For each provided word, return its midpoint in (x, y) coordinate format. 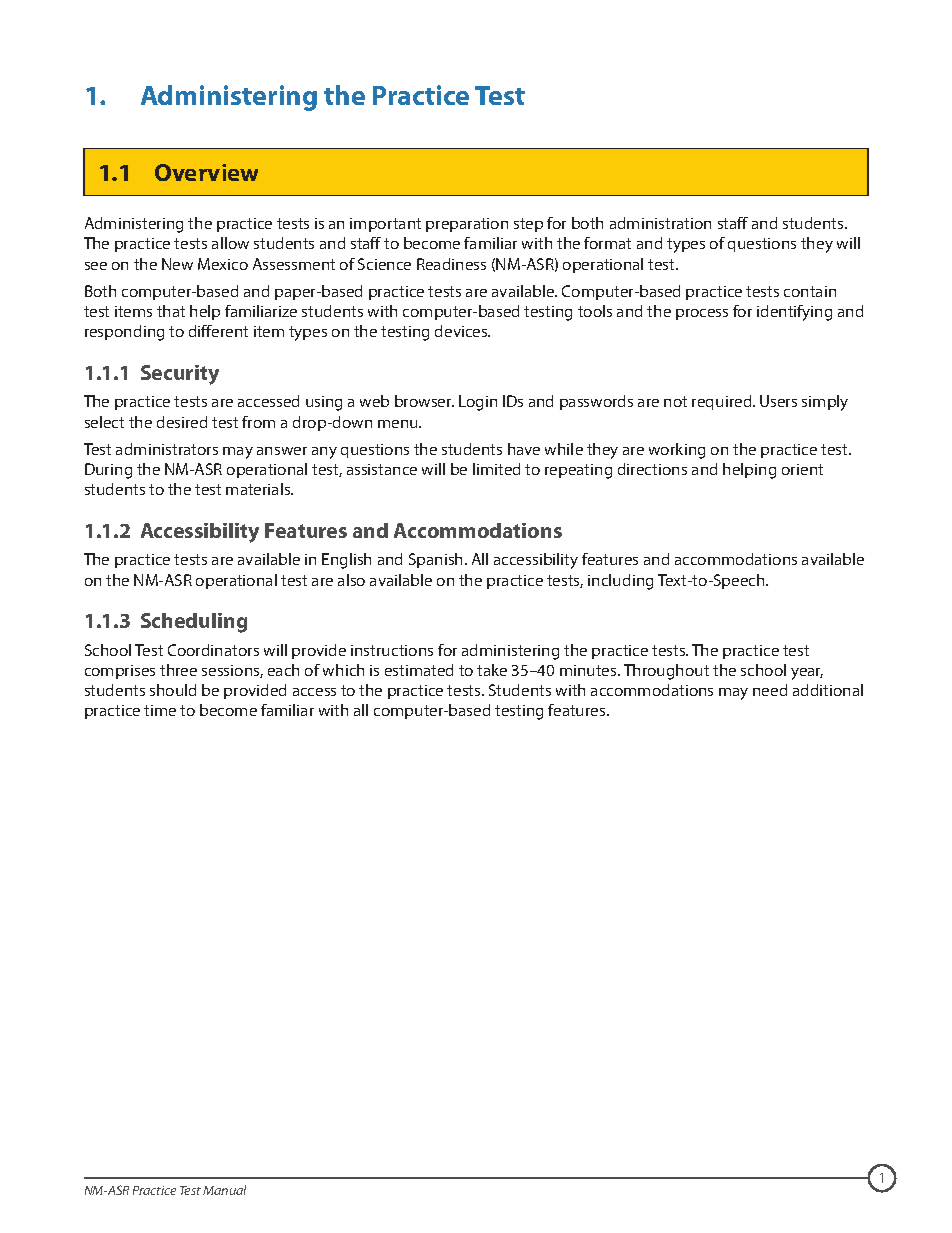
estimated (419, 670)
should (173, 690)
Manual (224, 1190)
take (492, 670)
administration (660, 223)
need (770, 690)
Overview (206, 172)
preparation (467, 225)
